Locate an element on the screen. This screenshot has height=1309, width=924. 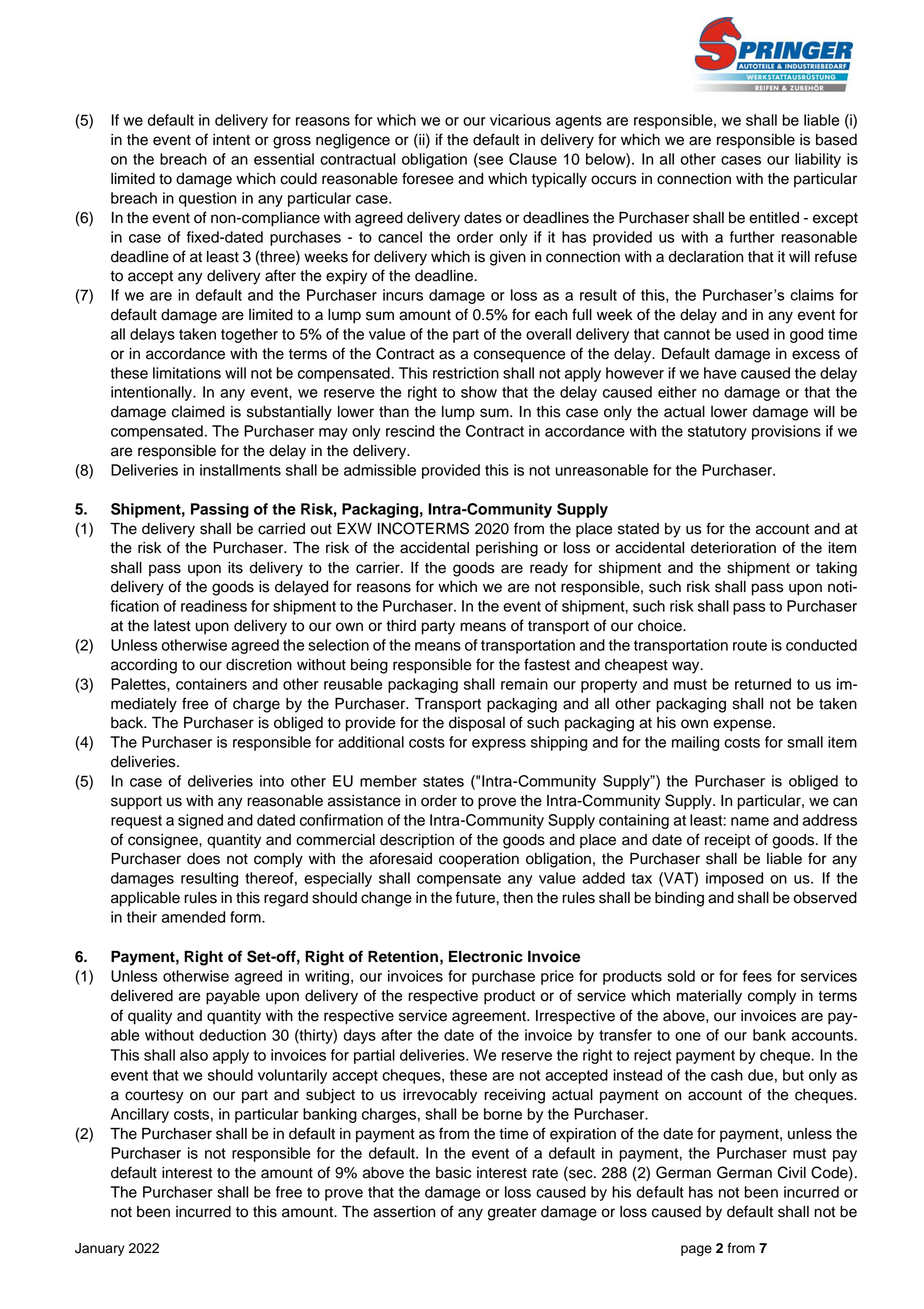
have is located at coordinates (720, 373).
